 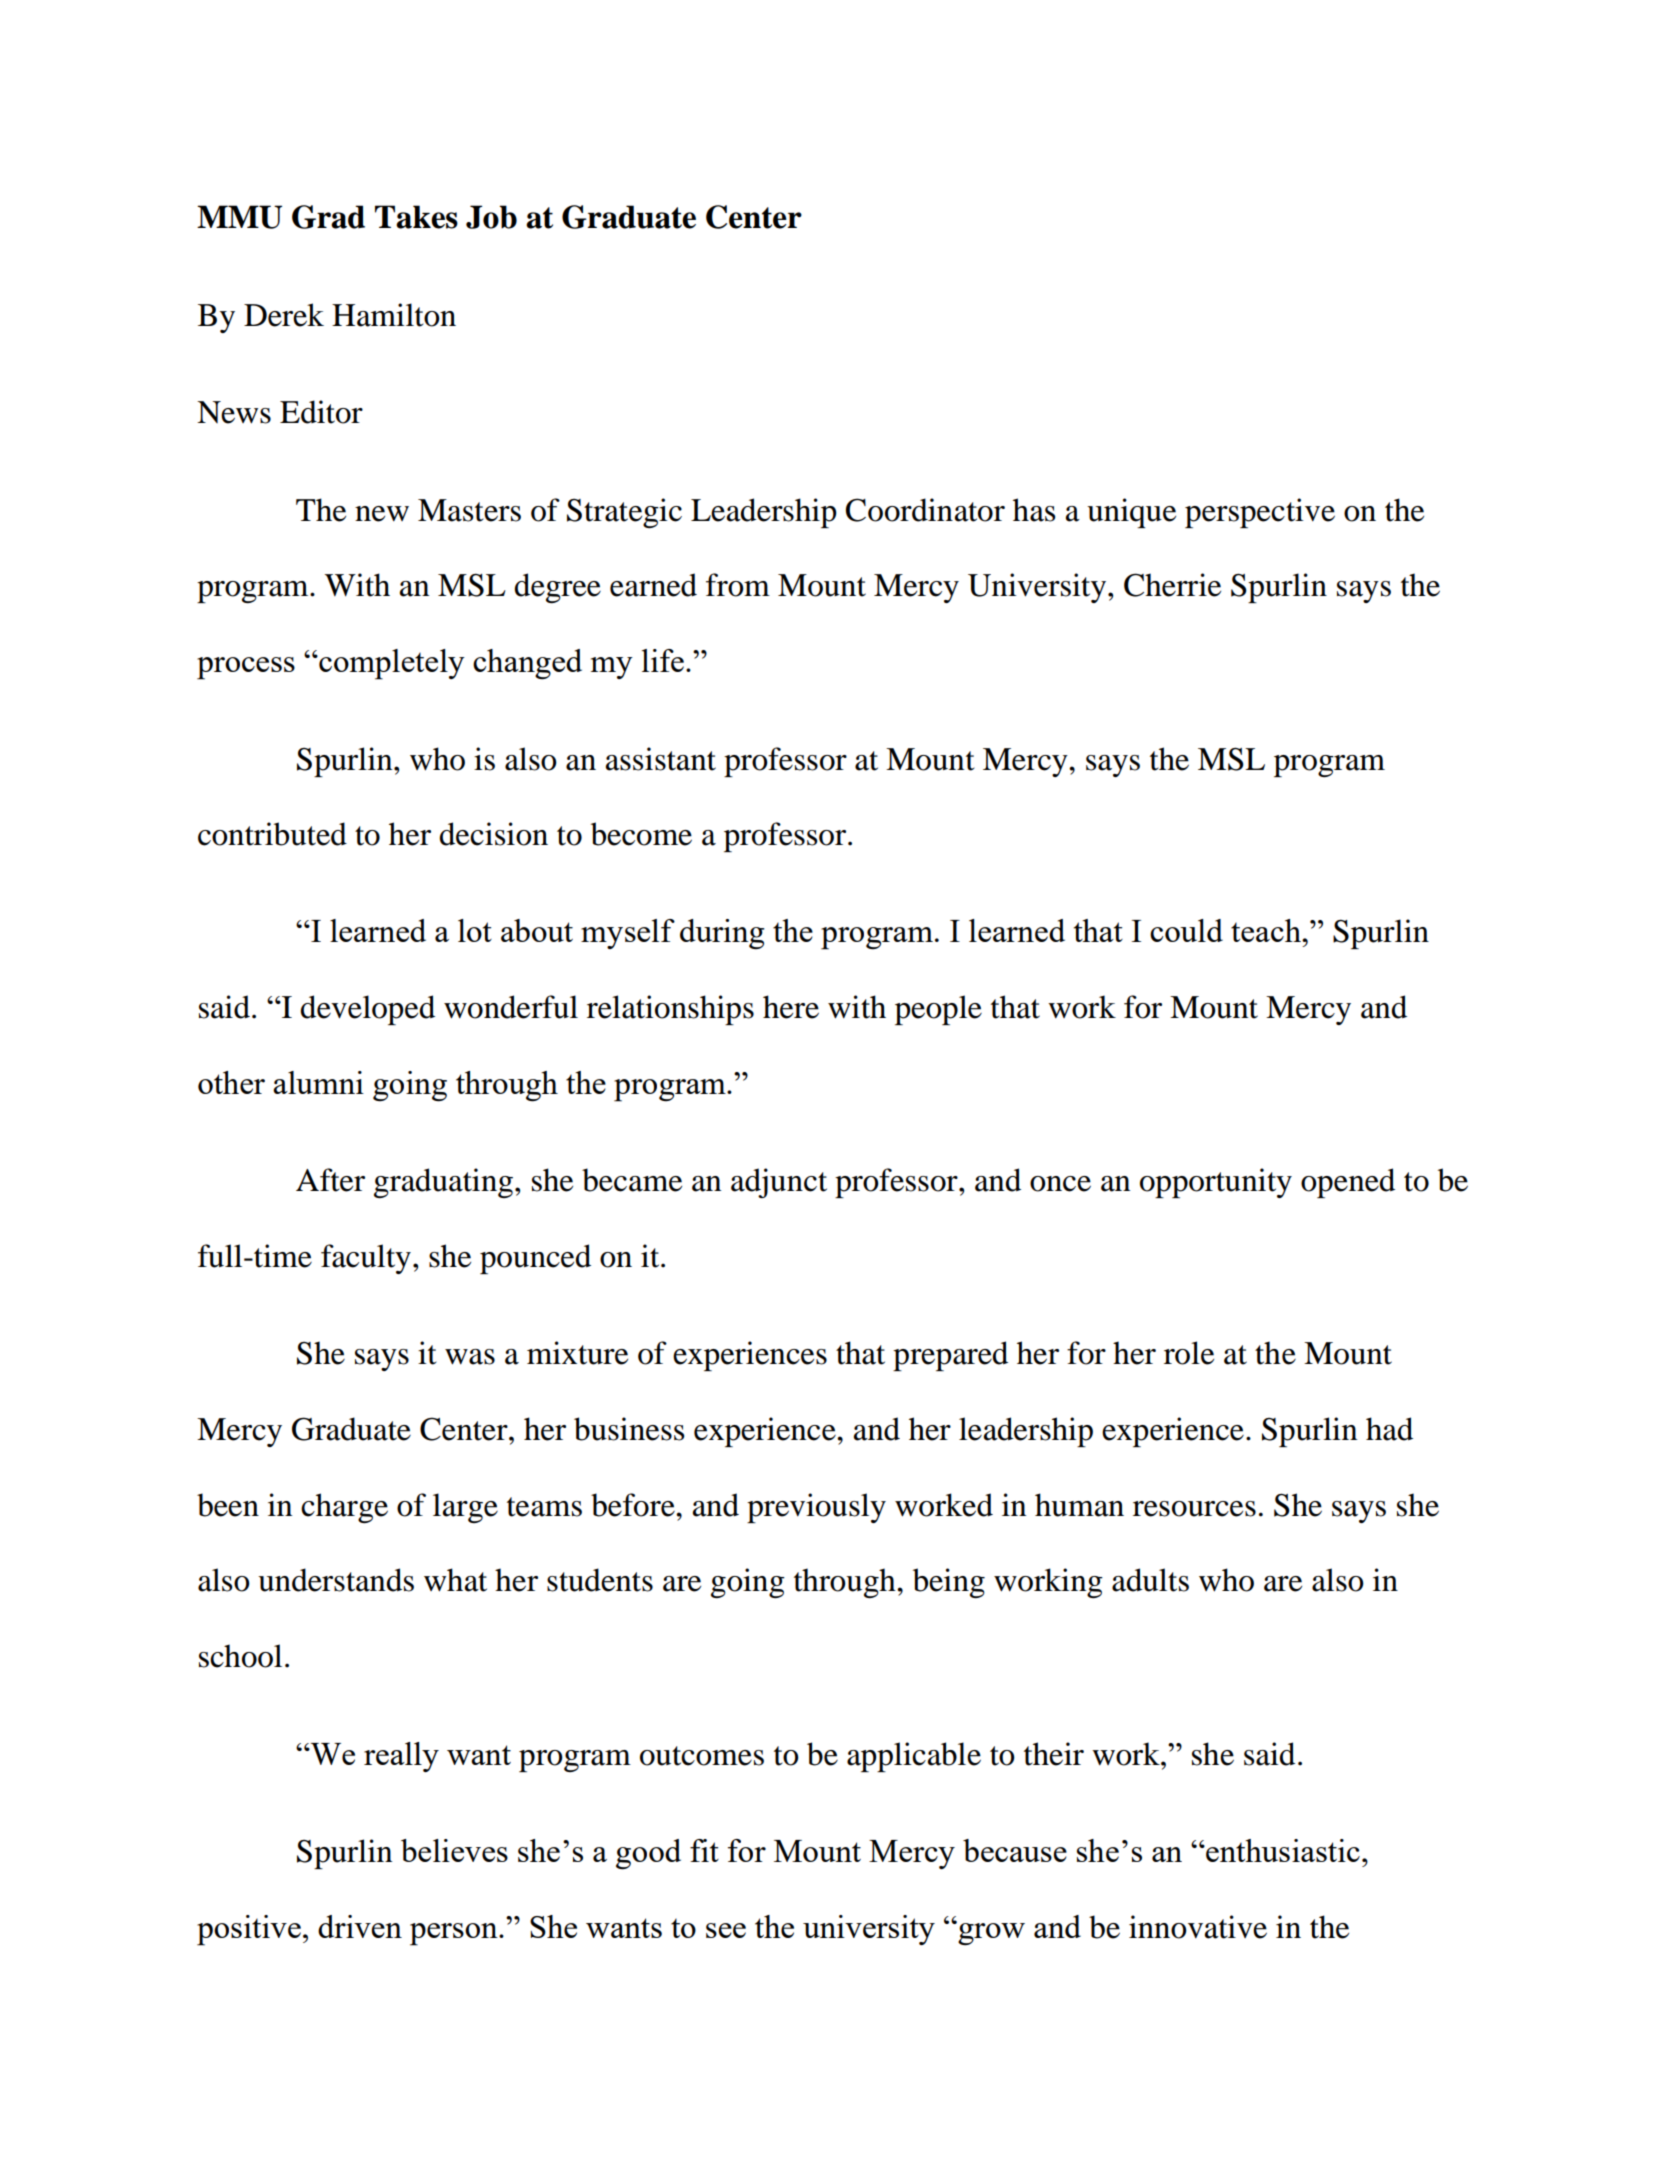 I want to click on prepared, so click(x=950, y=1356).
